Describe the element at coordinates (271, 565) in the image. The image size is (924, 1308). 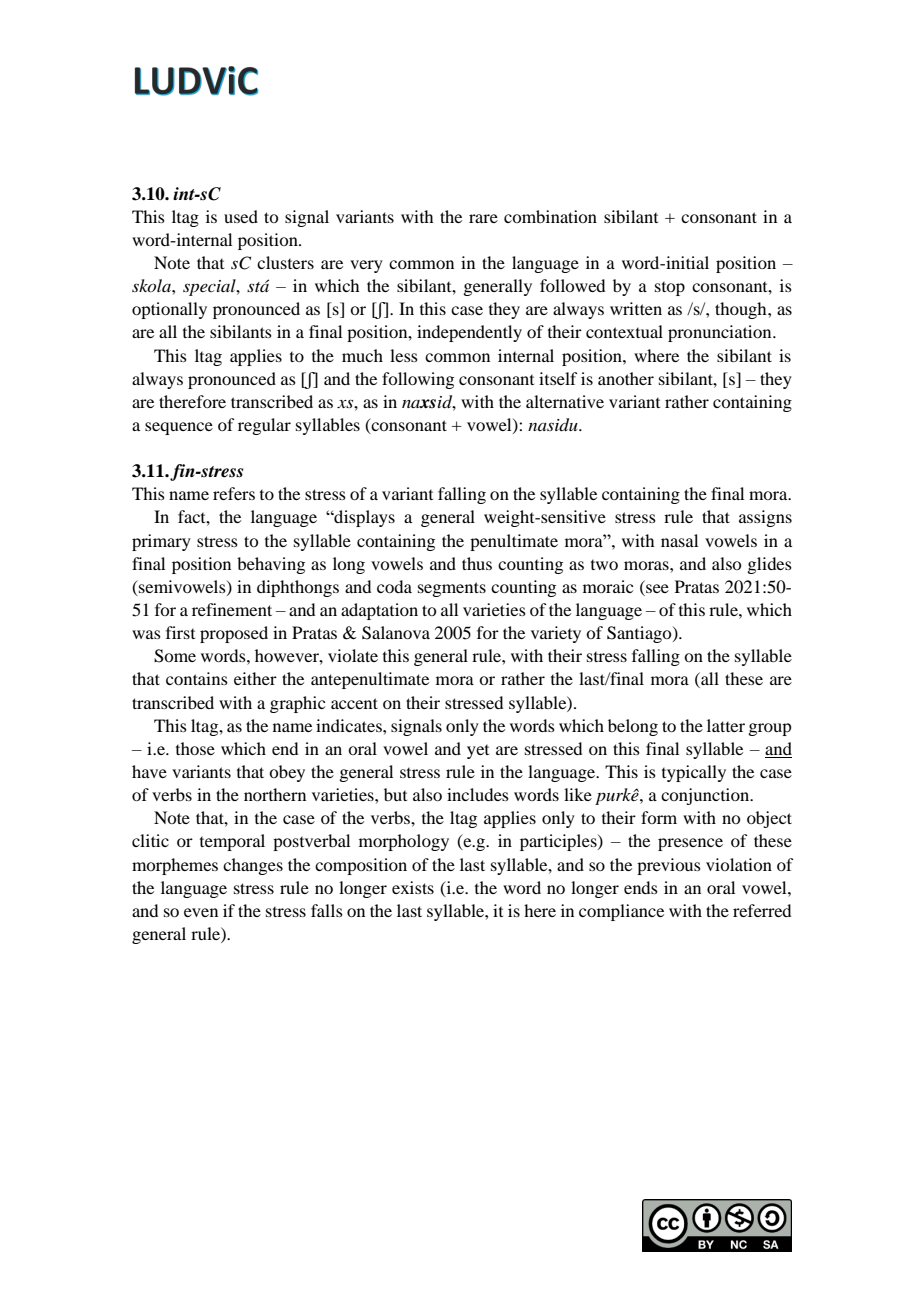
I see `behaving` at that location.
